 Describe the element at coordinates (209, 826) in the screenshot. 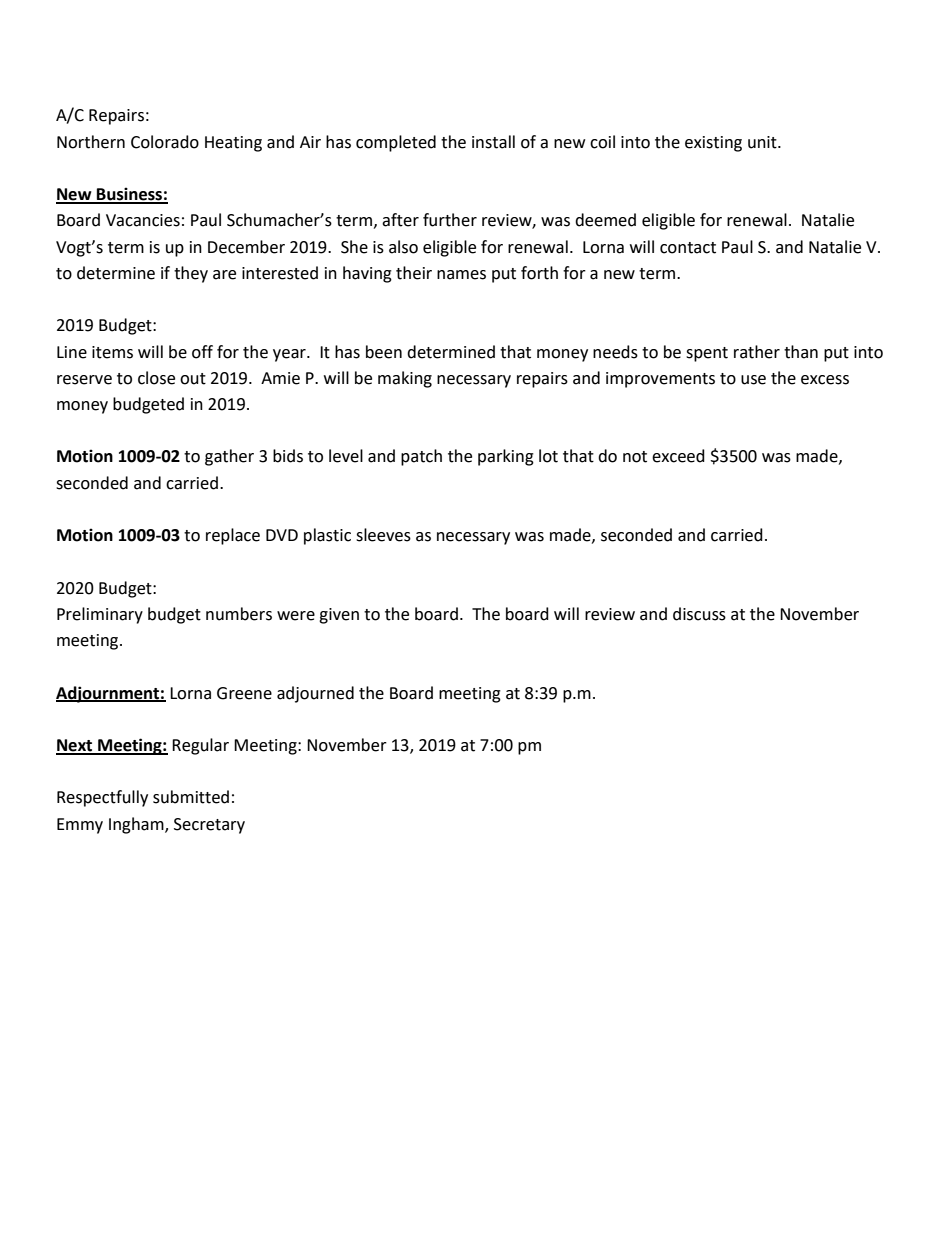

I see `Secretary` at that location.
